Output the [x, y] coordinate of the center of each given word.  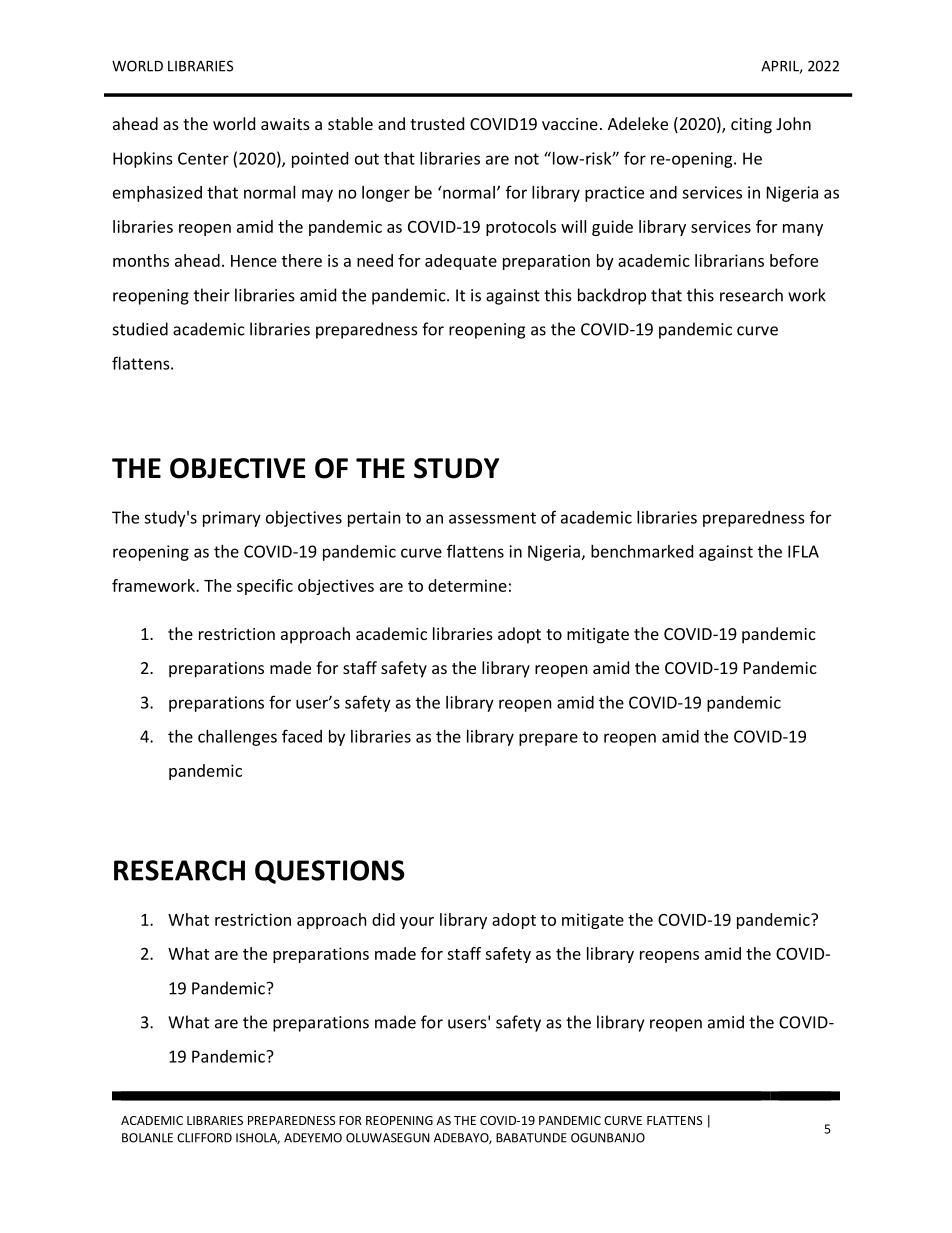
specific [265, 587]
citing [751, 126]
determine [467, 585]
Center [203, 158]
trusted [437, 123]
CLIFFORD [204, 1138]
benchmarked [642, 551]
